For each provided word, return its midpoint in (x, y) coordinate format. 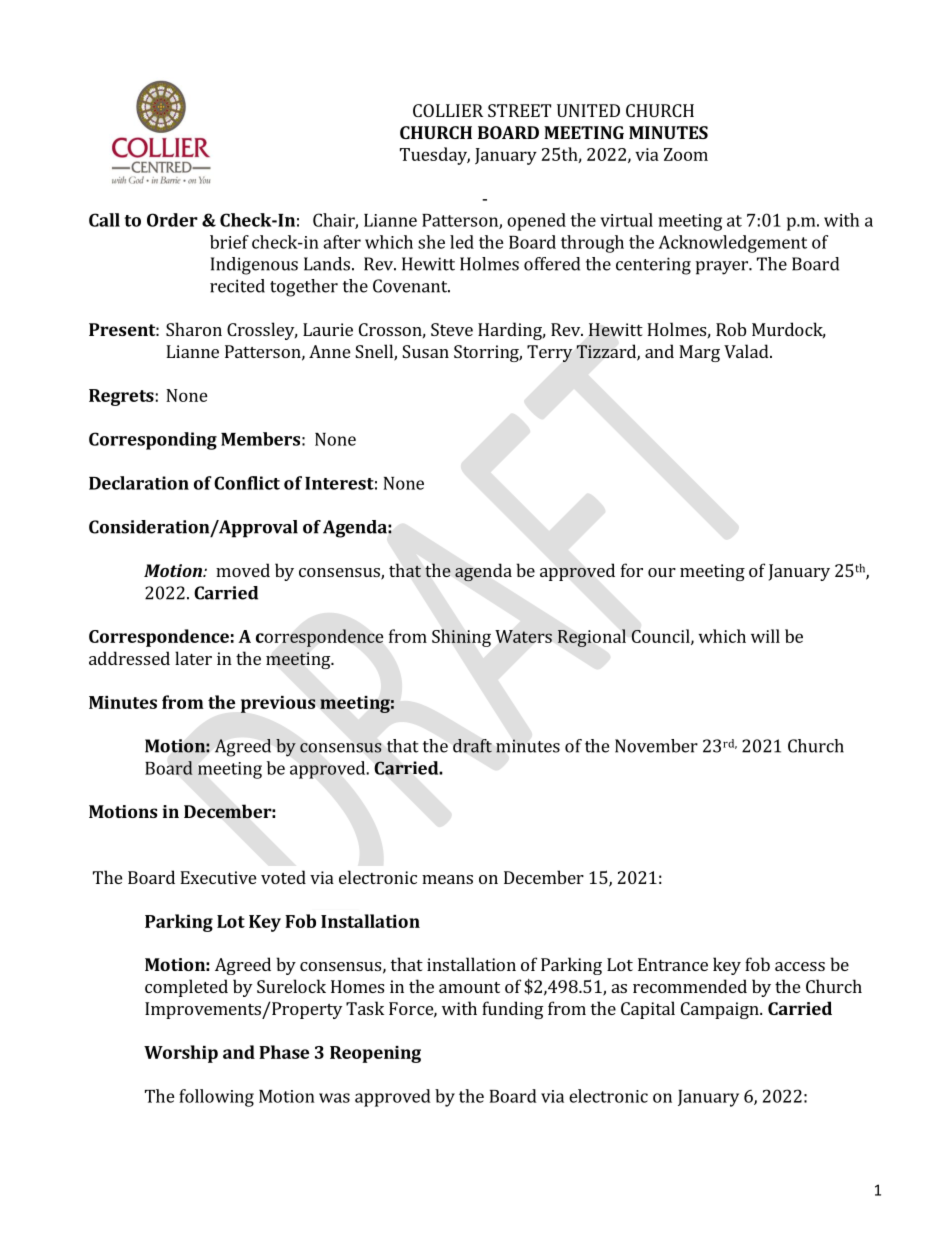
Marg (699, 353)
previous (278, 704)
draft (472, 746)
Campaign (721, 1010)
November (656, 746)
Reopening (375, 1054)
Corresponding (153, 441)
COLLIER (448, 110)
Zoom (686, 154)
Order (172, 220)
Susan (425, 351)
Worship (181, 1054)
